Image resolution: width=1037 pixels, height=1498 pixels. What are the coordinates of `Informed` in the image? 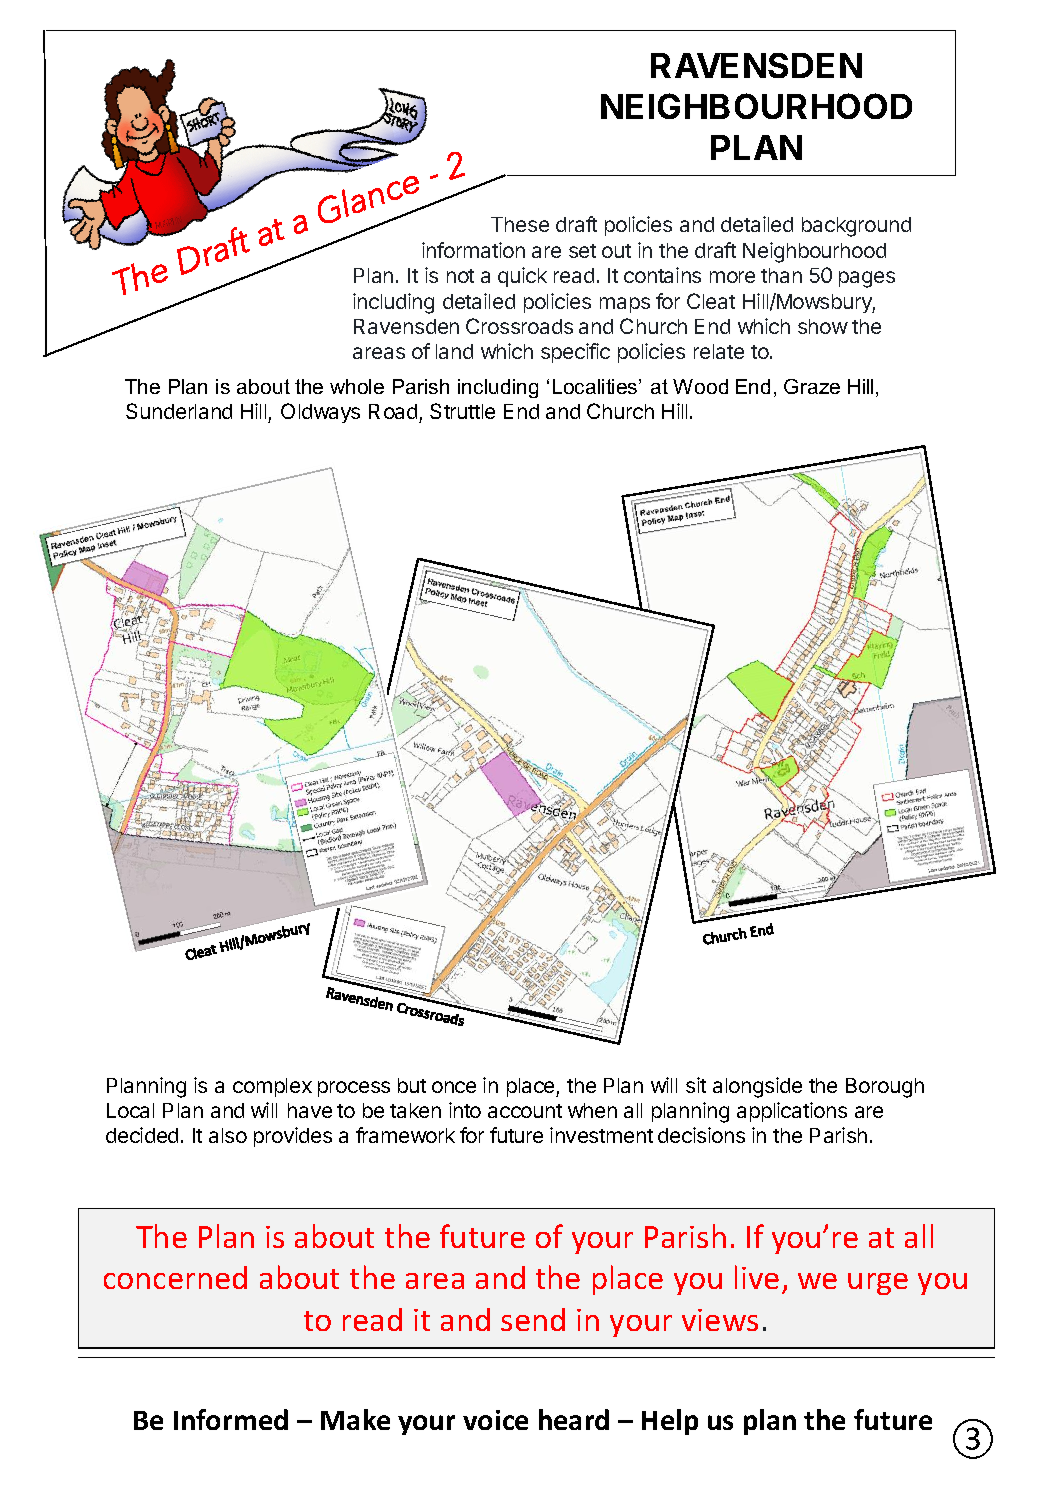 It's located at (231, 1419).
